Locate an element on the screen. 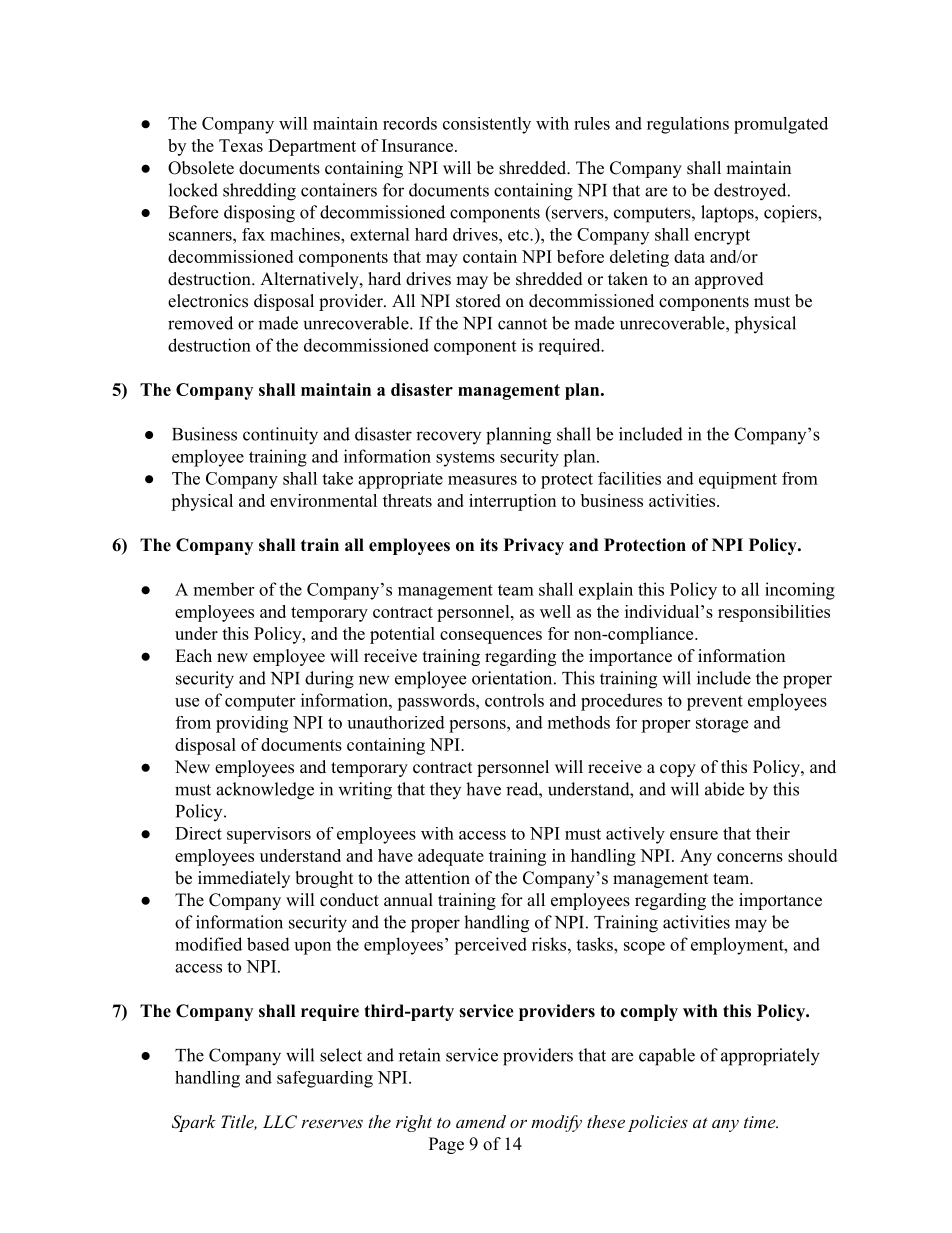  Texas is located at coordinates (241, 145).
